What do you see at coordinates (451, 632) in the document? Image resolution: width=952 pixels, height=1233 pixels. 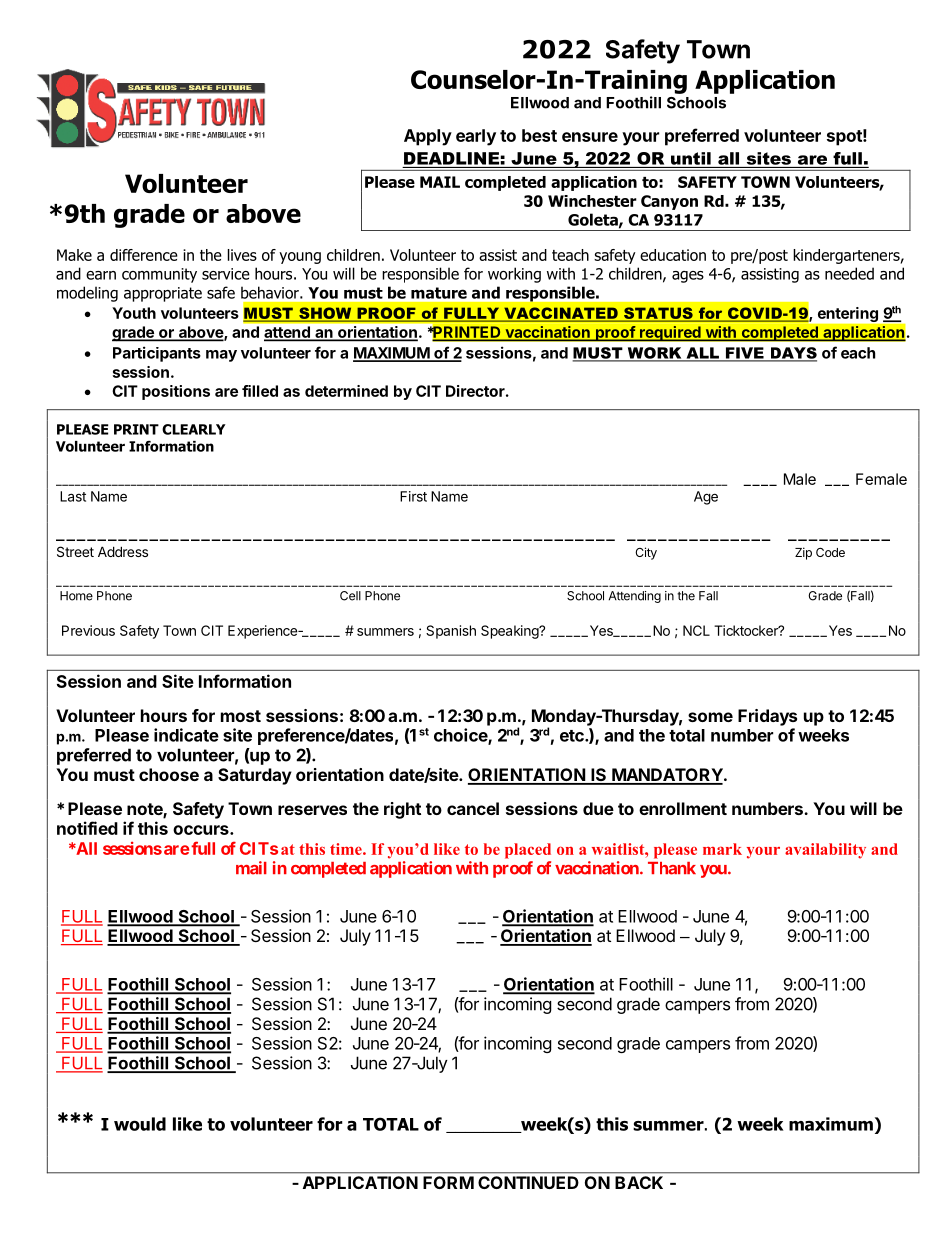 I see `Spanish` at bounding box center [451, 632].
